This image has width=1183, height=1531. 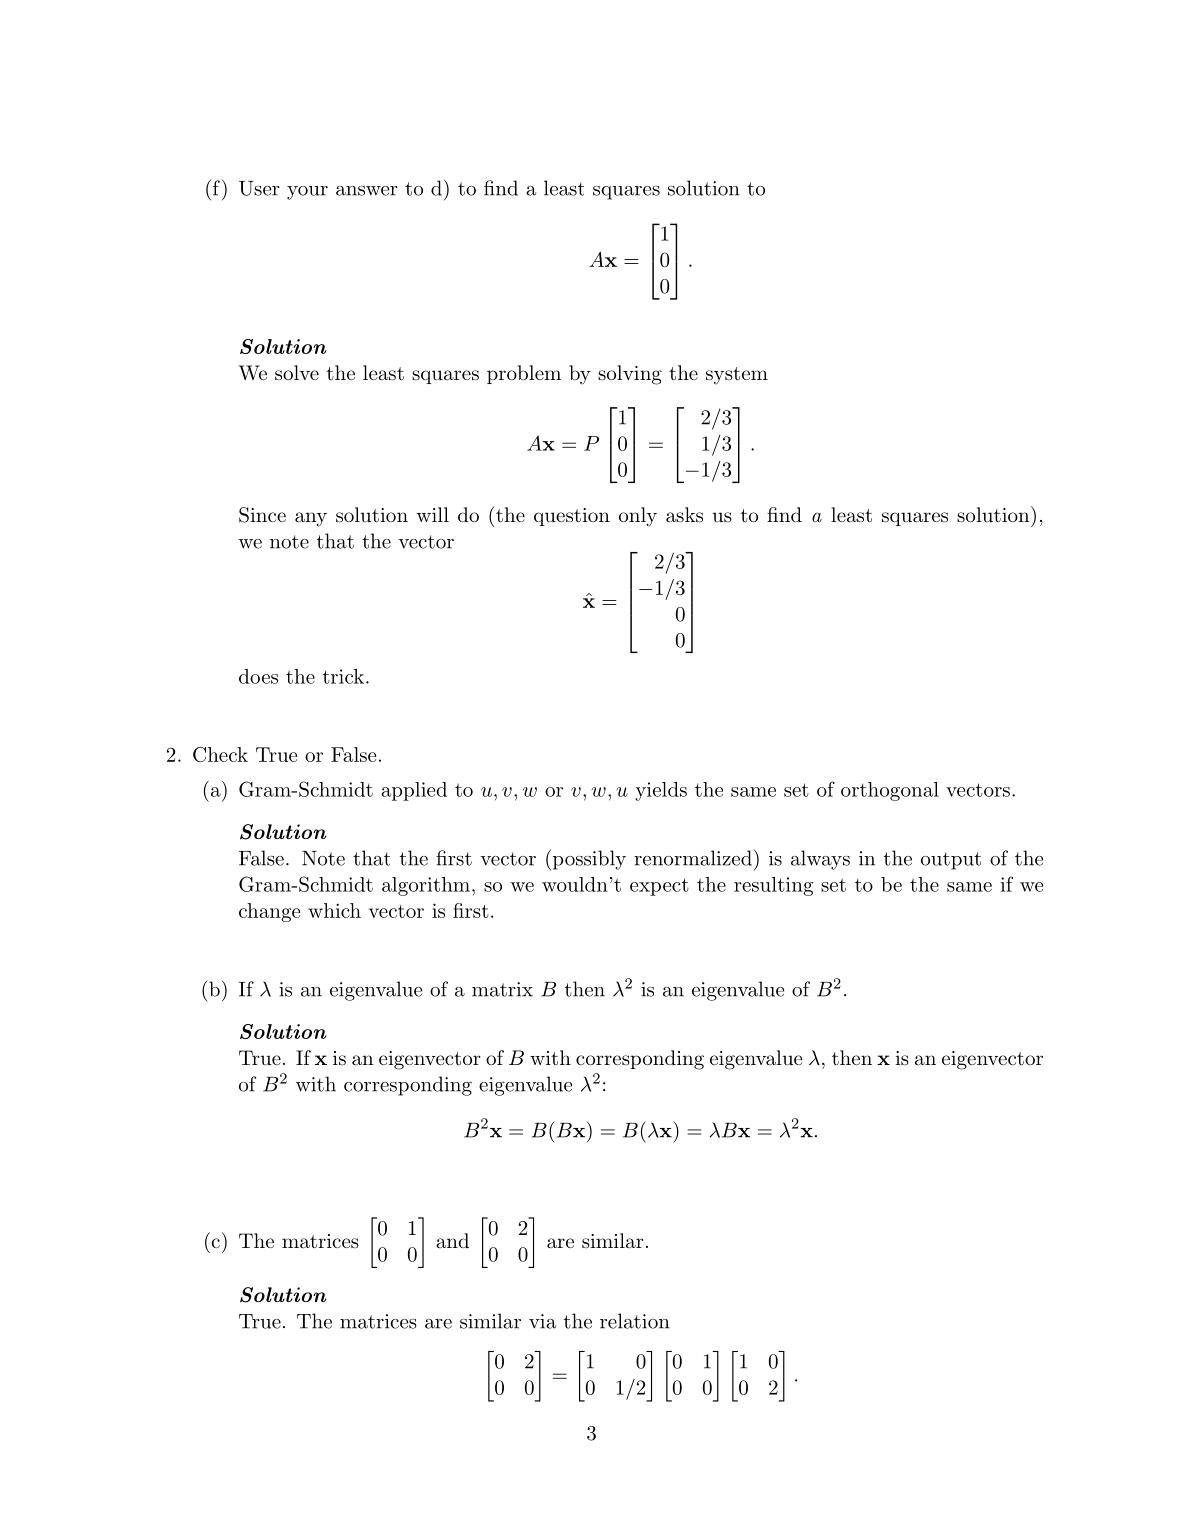 What do you see at coordinates (452, 1241) in the image?
I see `and` at bounding box center [452, 1241].
